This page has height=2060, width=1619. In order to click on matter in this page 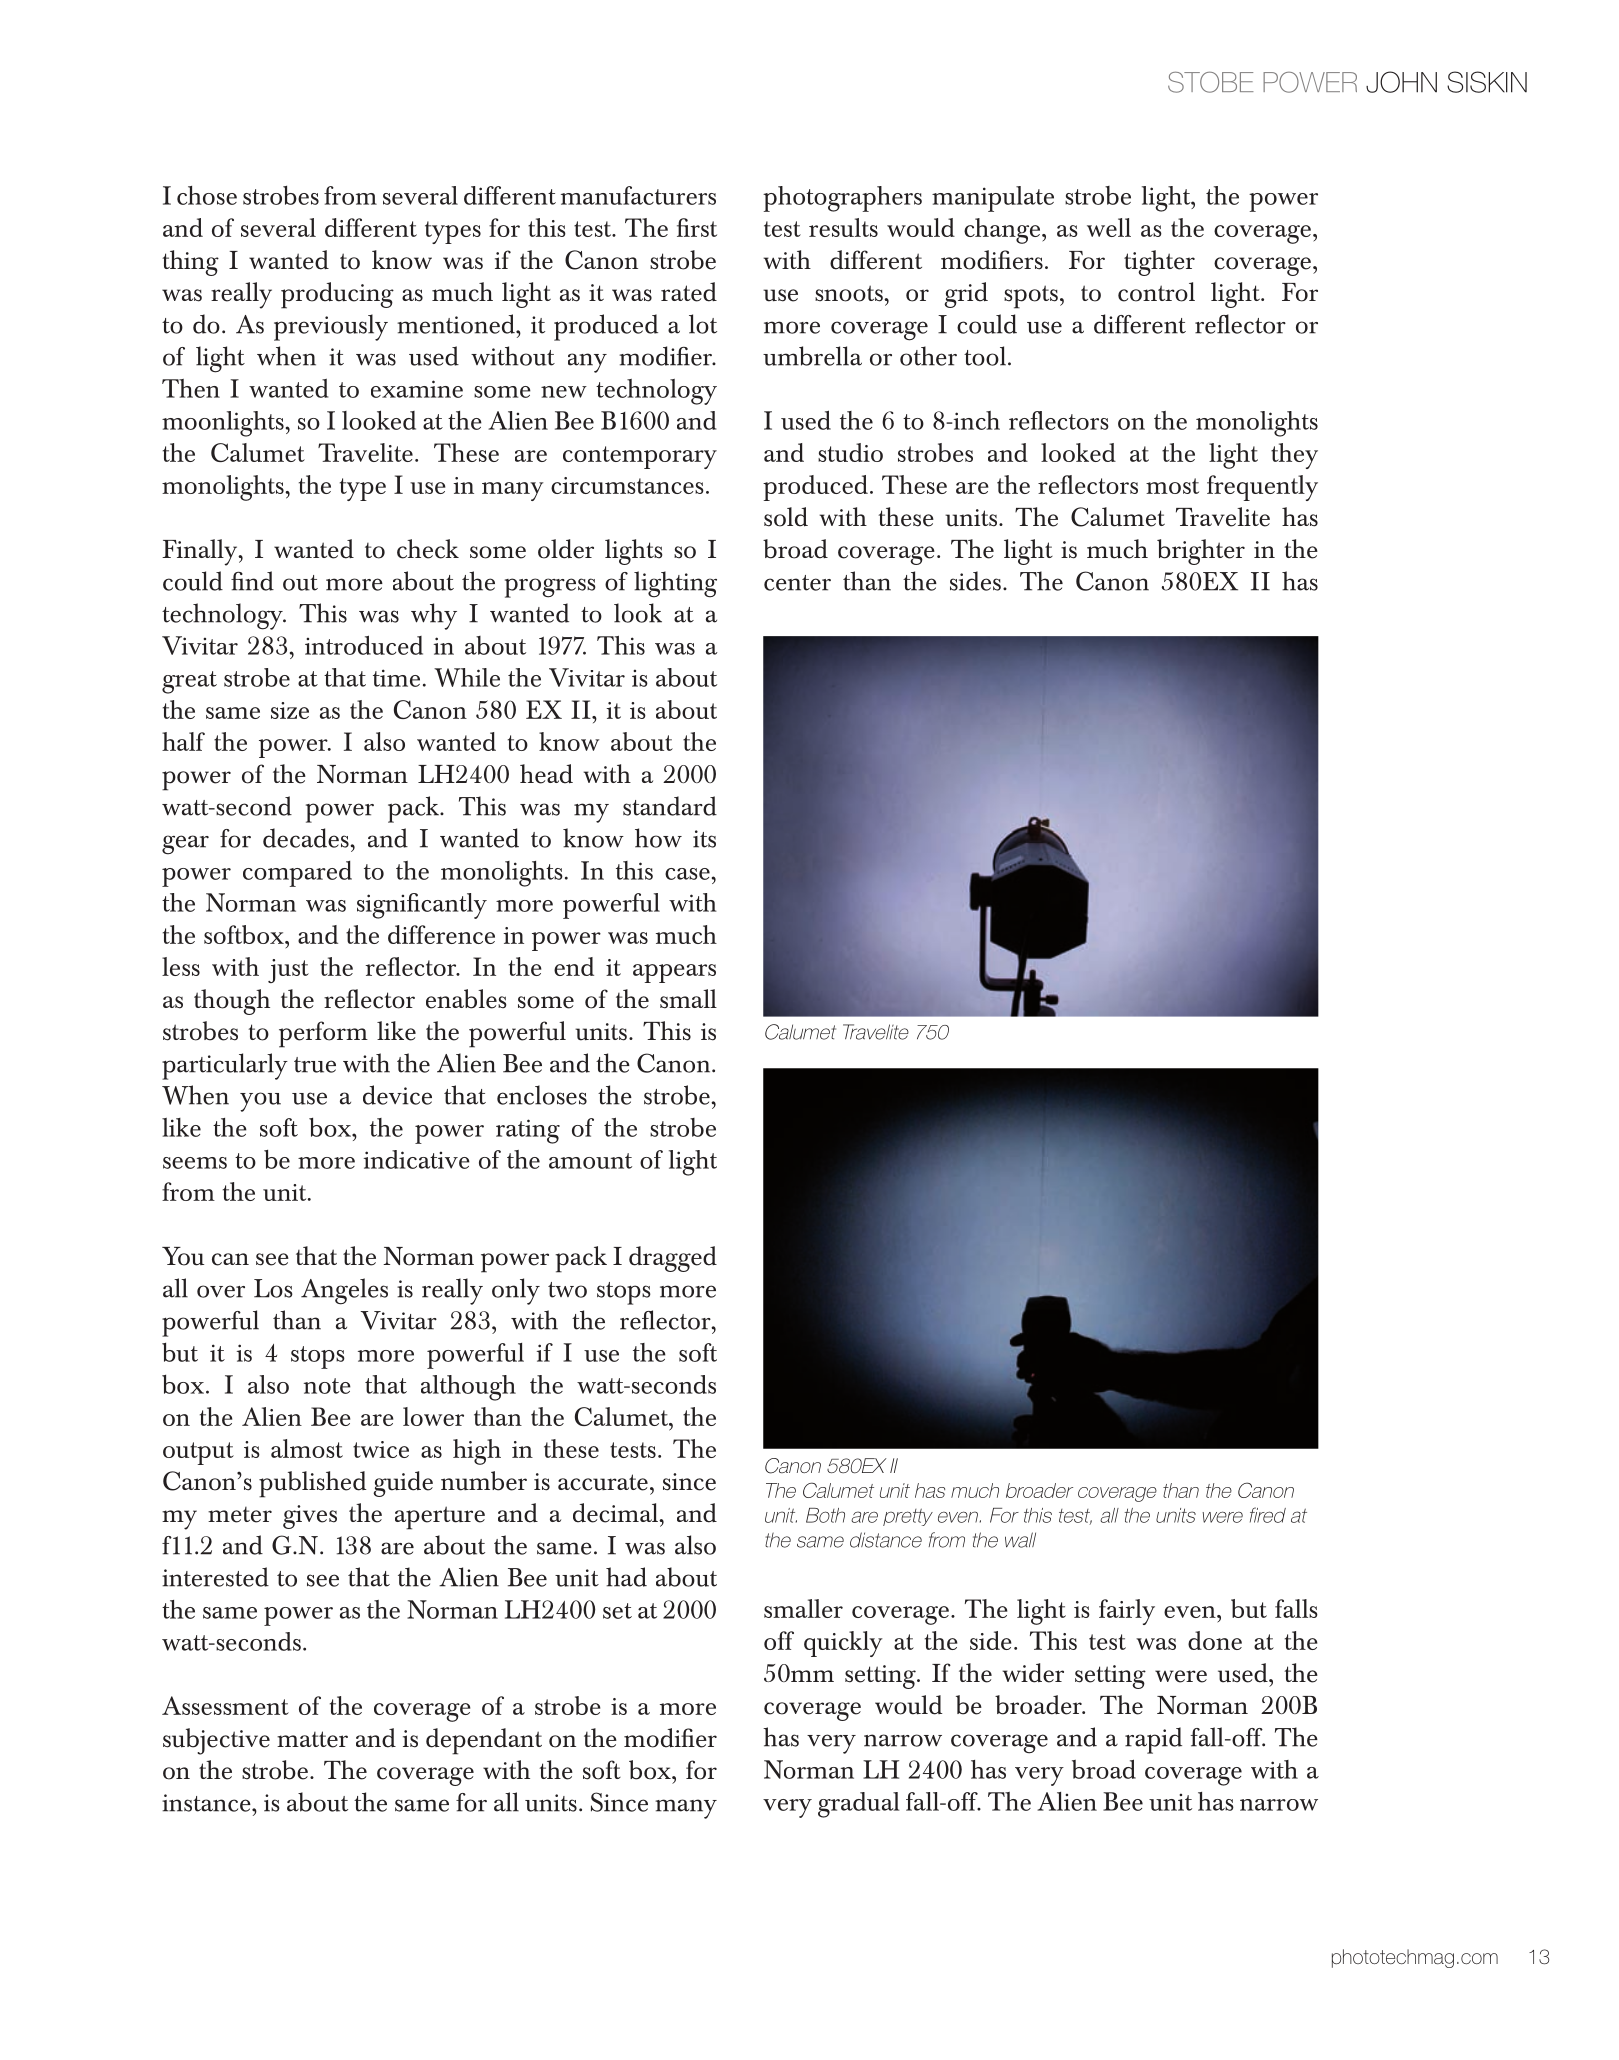, I will do `click(312, 1739)`.
